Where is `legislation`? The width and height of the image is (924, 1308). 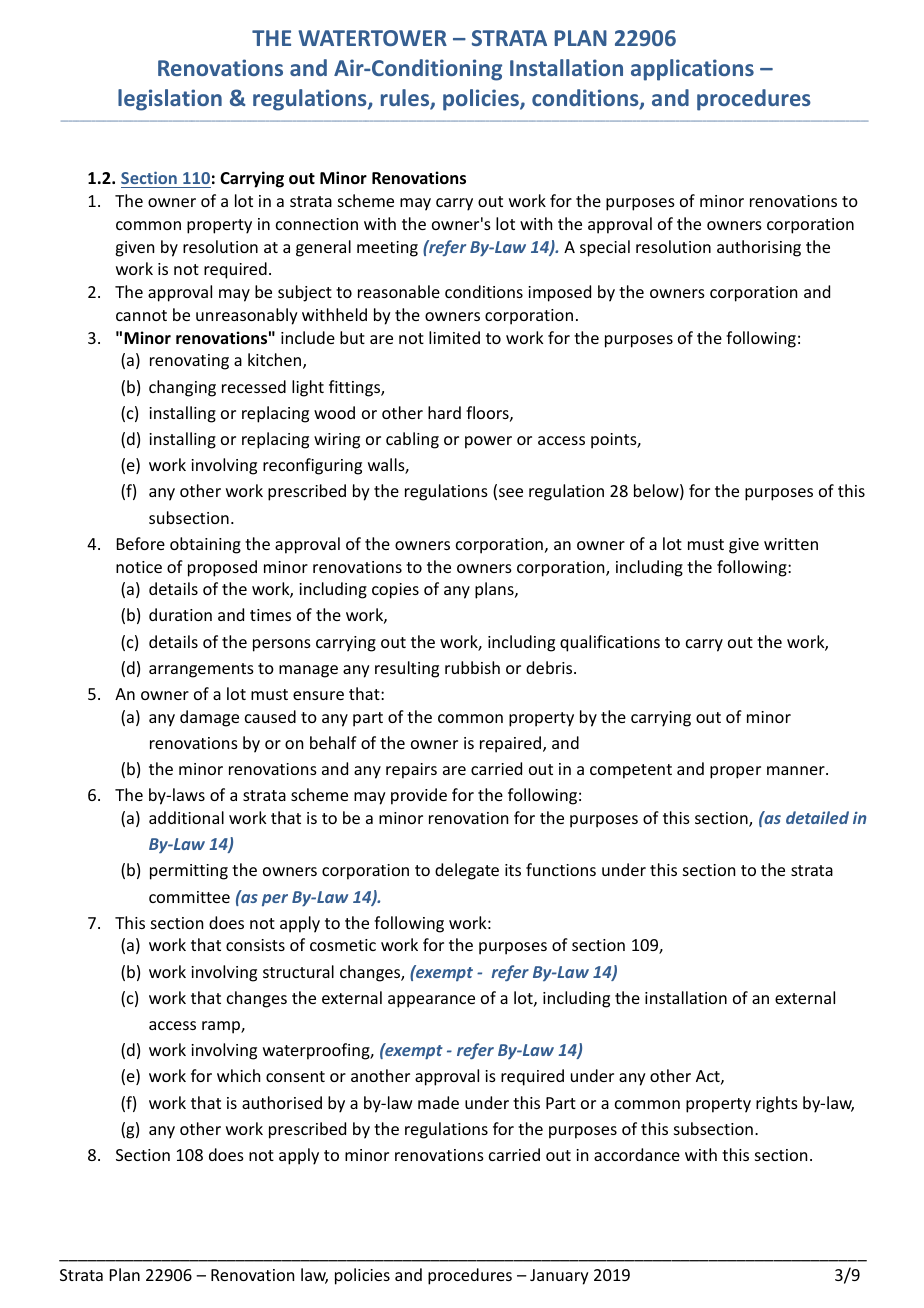
legislation is located at coordinates (170, 100).
